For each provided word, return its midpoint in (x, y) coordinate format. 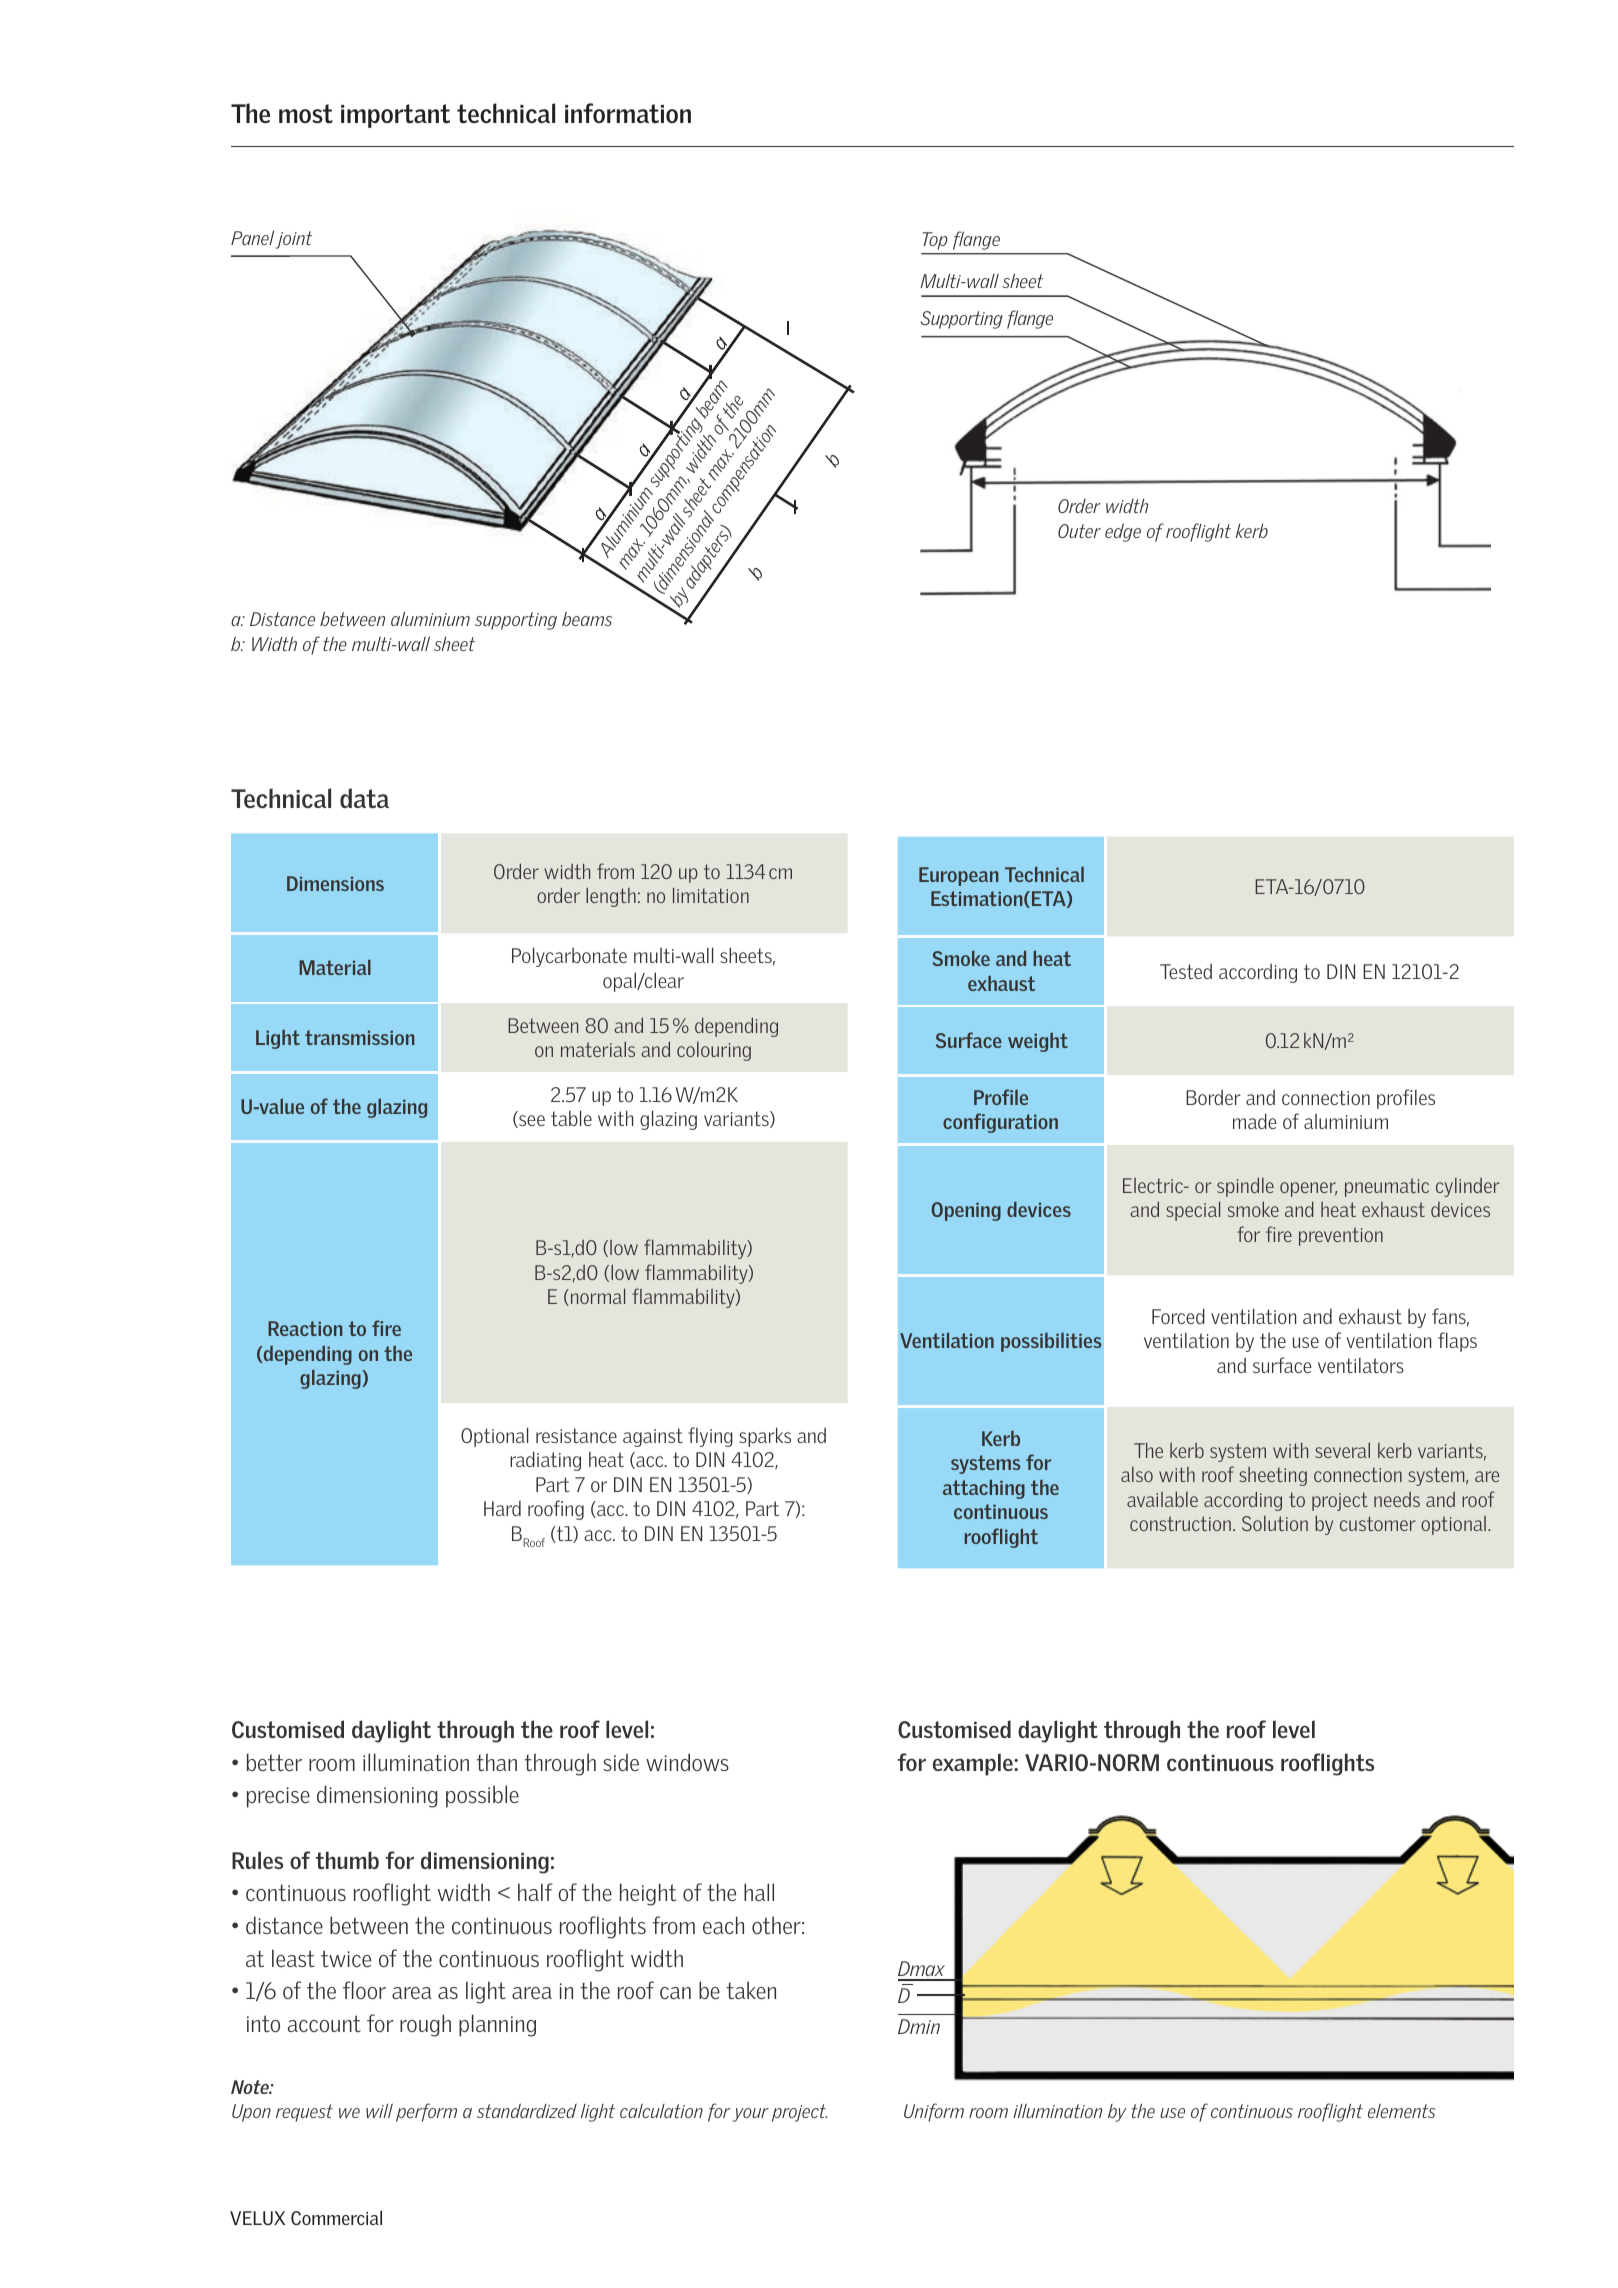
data (364, 798)
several (1342, 1450)
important (395, 116)
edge (1123, 532)
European (958, 876)
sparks (765, 1437)
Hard (502, 1508)
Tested (1186, 971)
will (379, 2110)
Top (935, 241)
